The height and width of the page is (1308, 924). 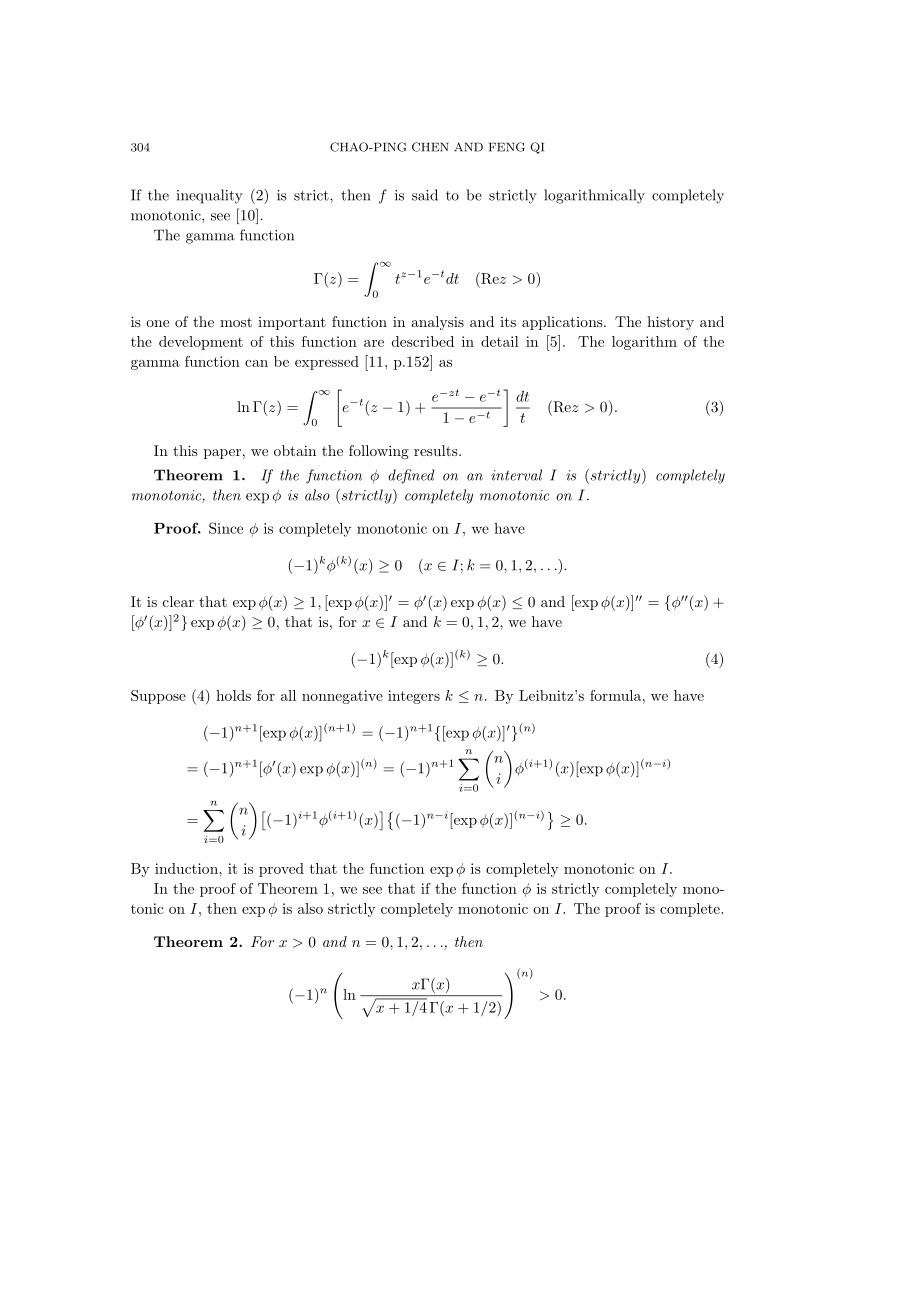 I want to click on defined, so click(x=411, y=476).
